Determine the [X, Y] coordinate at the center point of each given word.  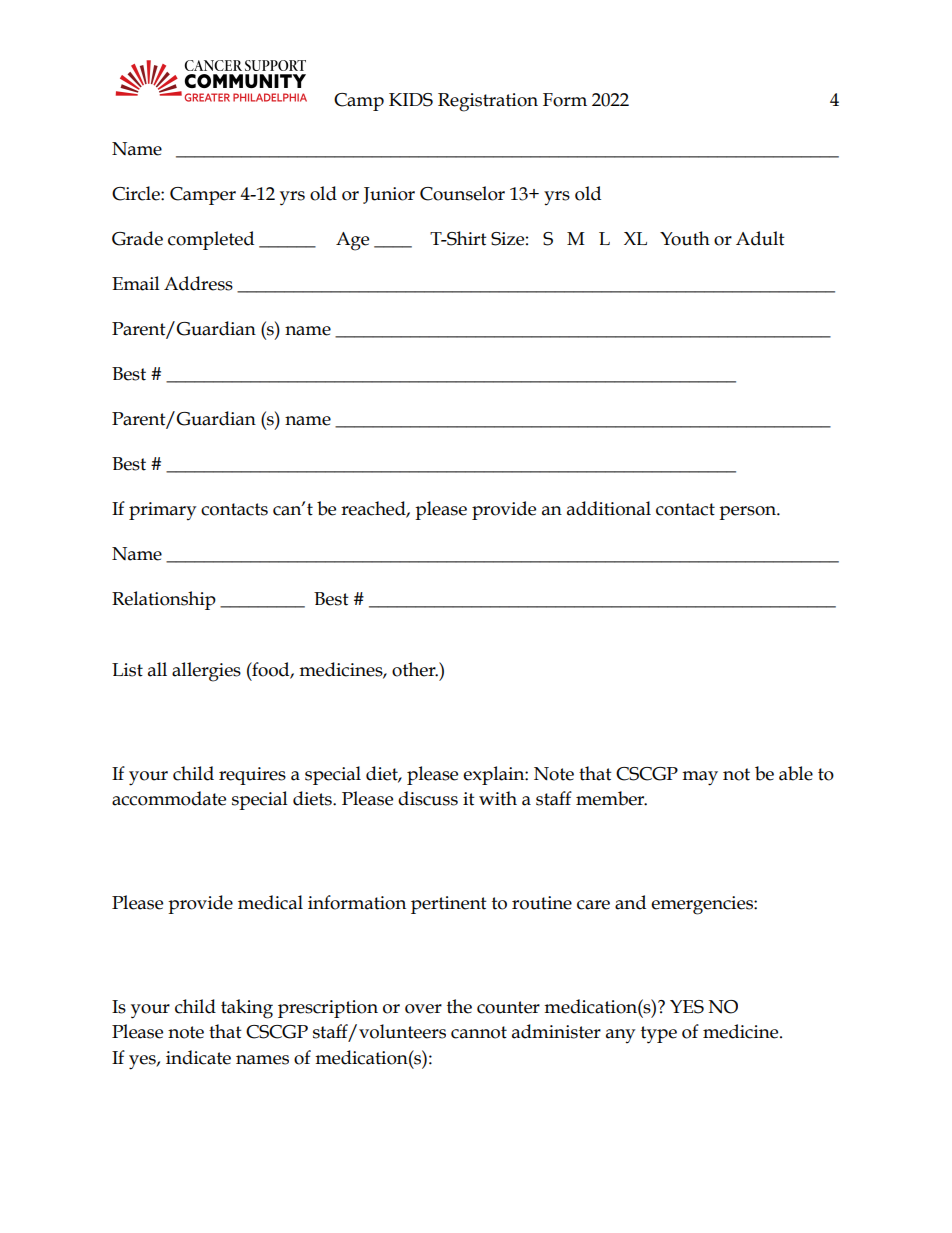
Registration [488, 102]
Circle [137, 193]
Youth [685, 238]
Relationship [164, 600]
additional [609, 508]
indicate [198, 1057]
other [415, 669]
